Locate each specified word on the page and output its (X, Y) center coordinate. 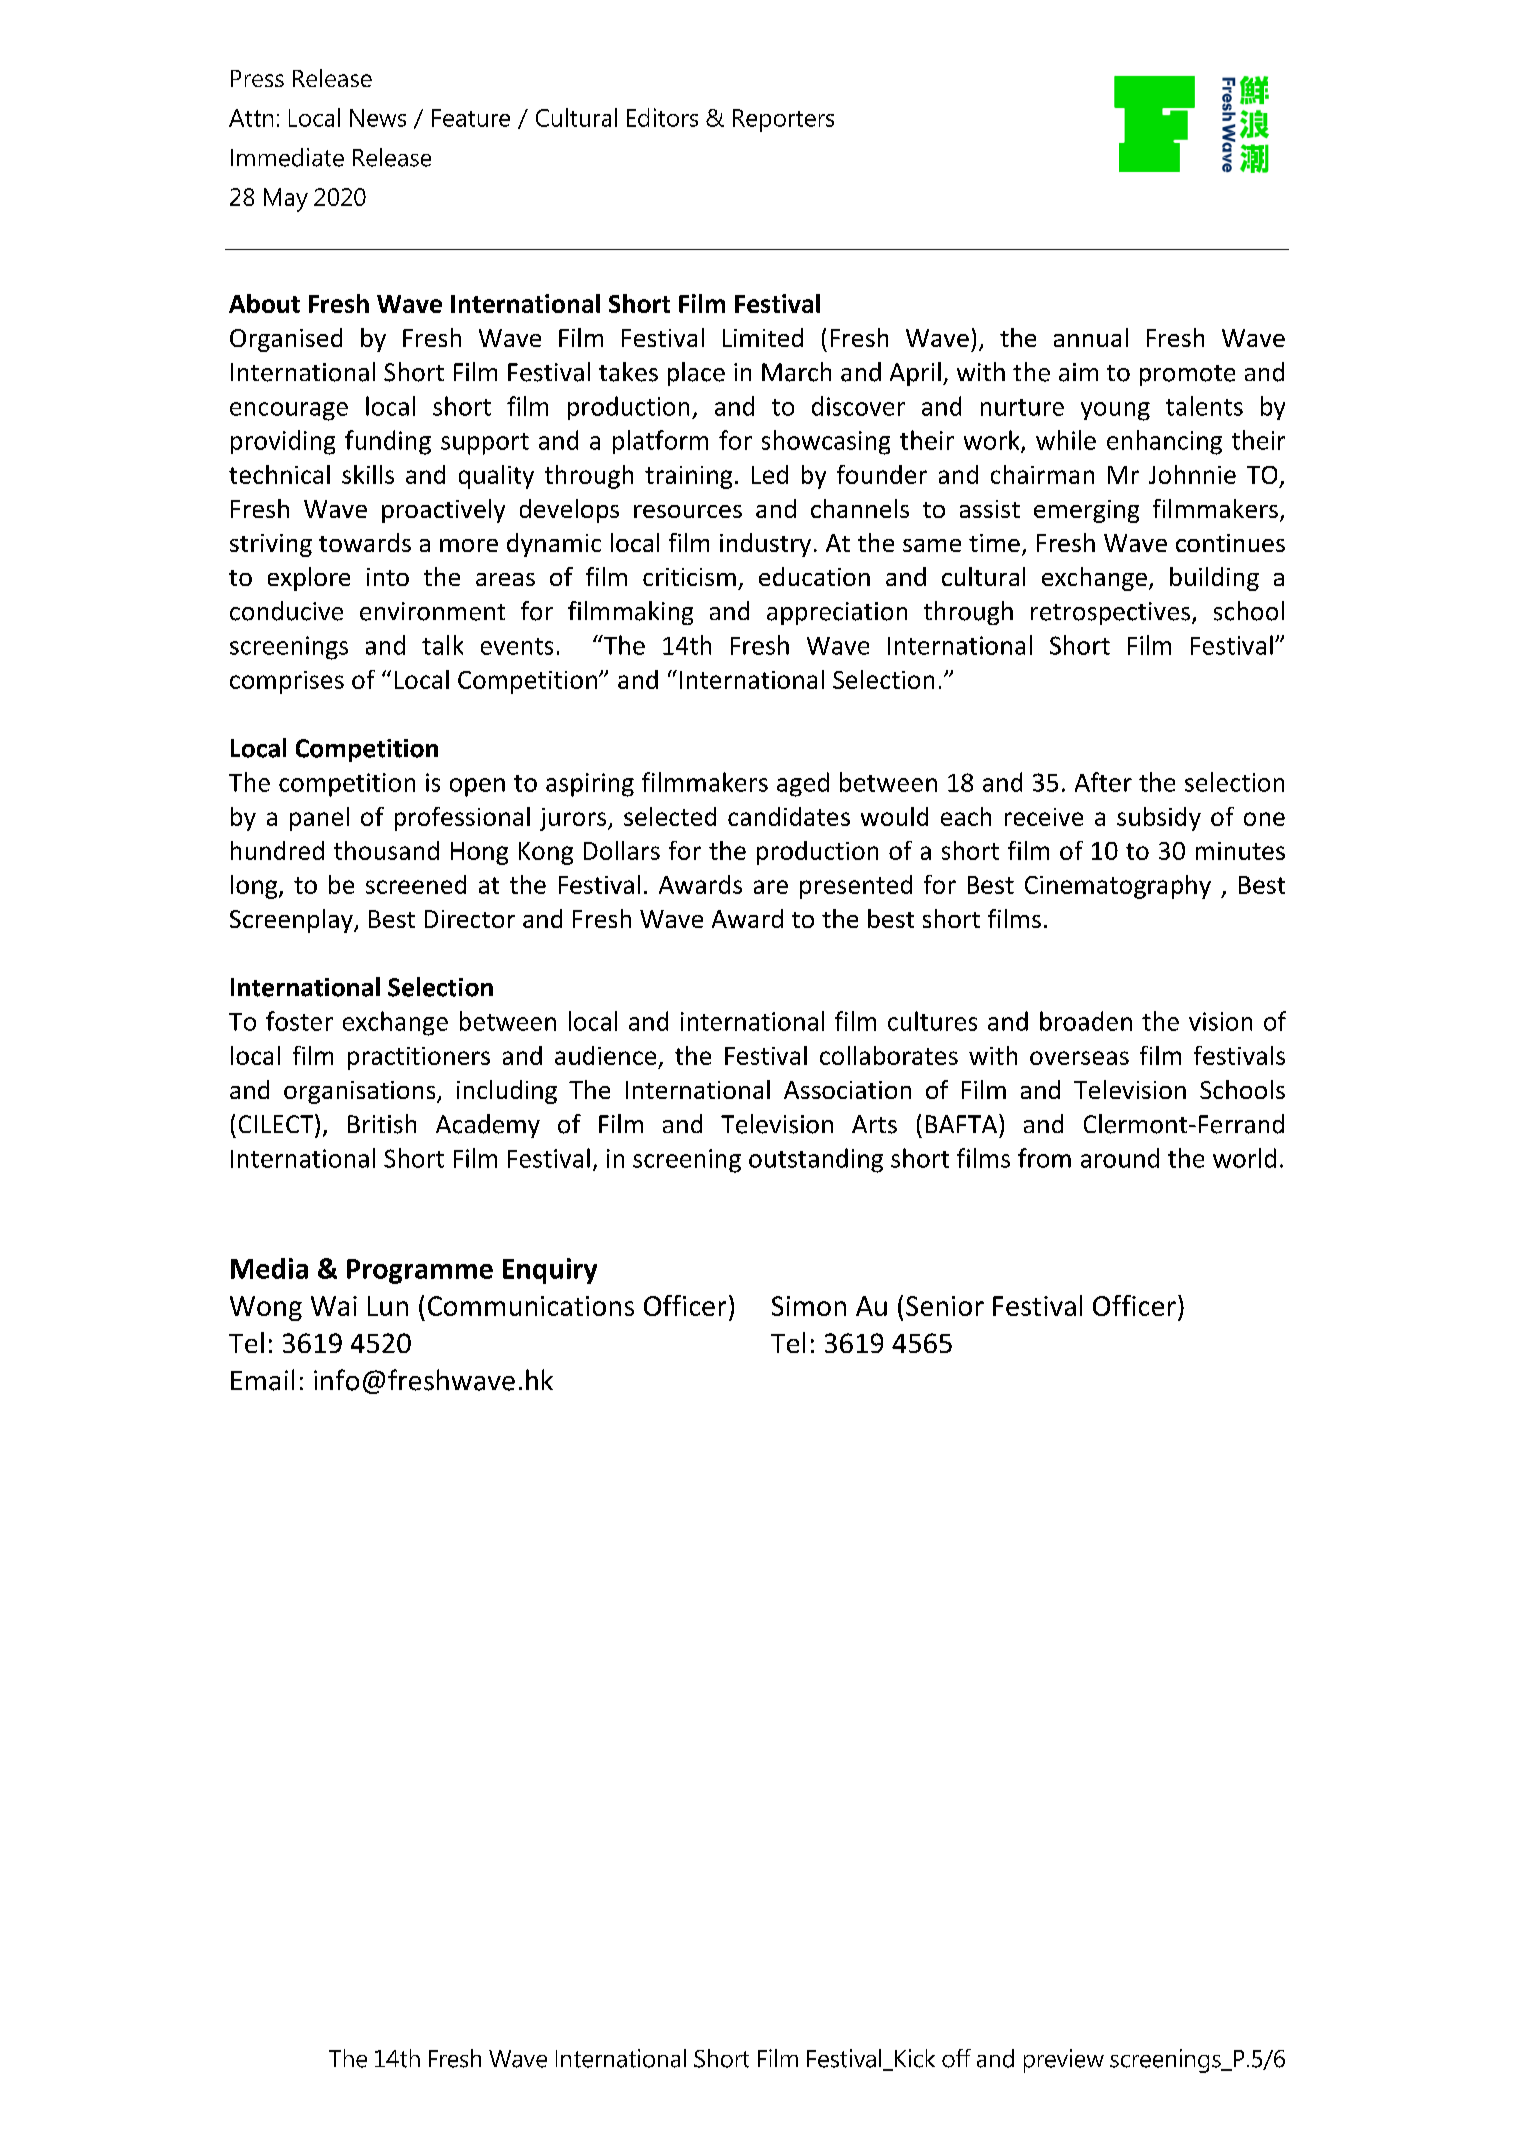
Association (847, 1090)
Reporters (783, 120)
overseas (1079, 1058)
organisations (361, 1092)
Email (262, 1380)
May (286, 200)
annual (1091, 337)
